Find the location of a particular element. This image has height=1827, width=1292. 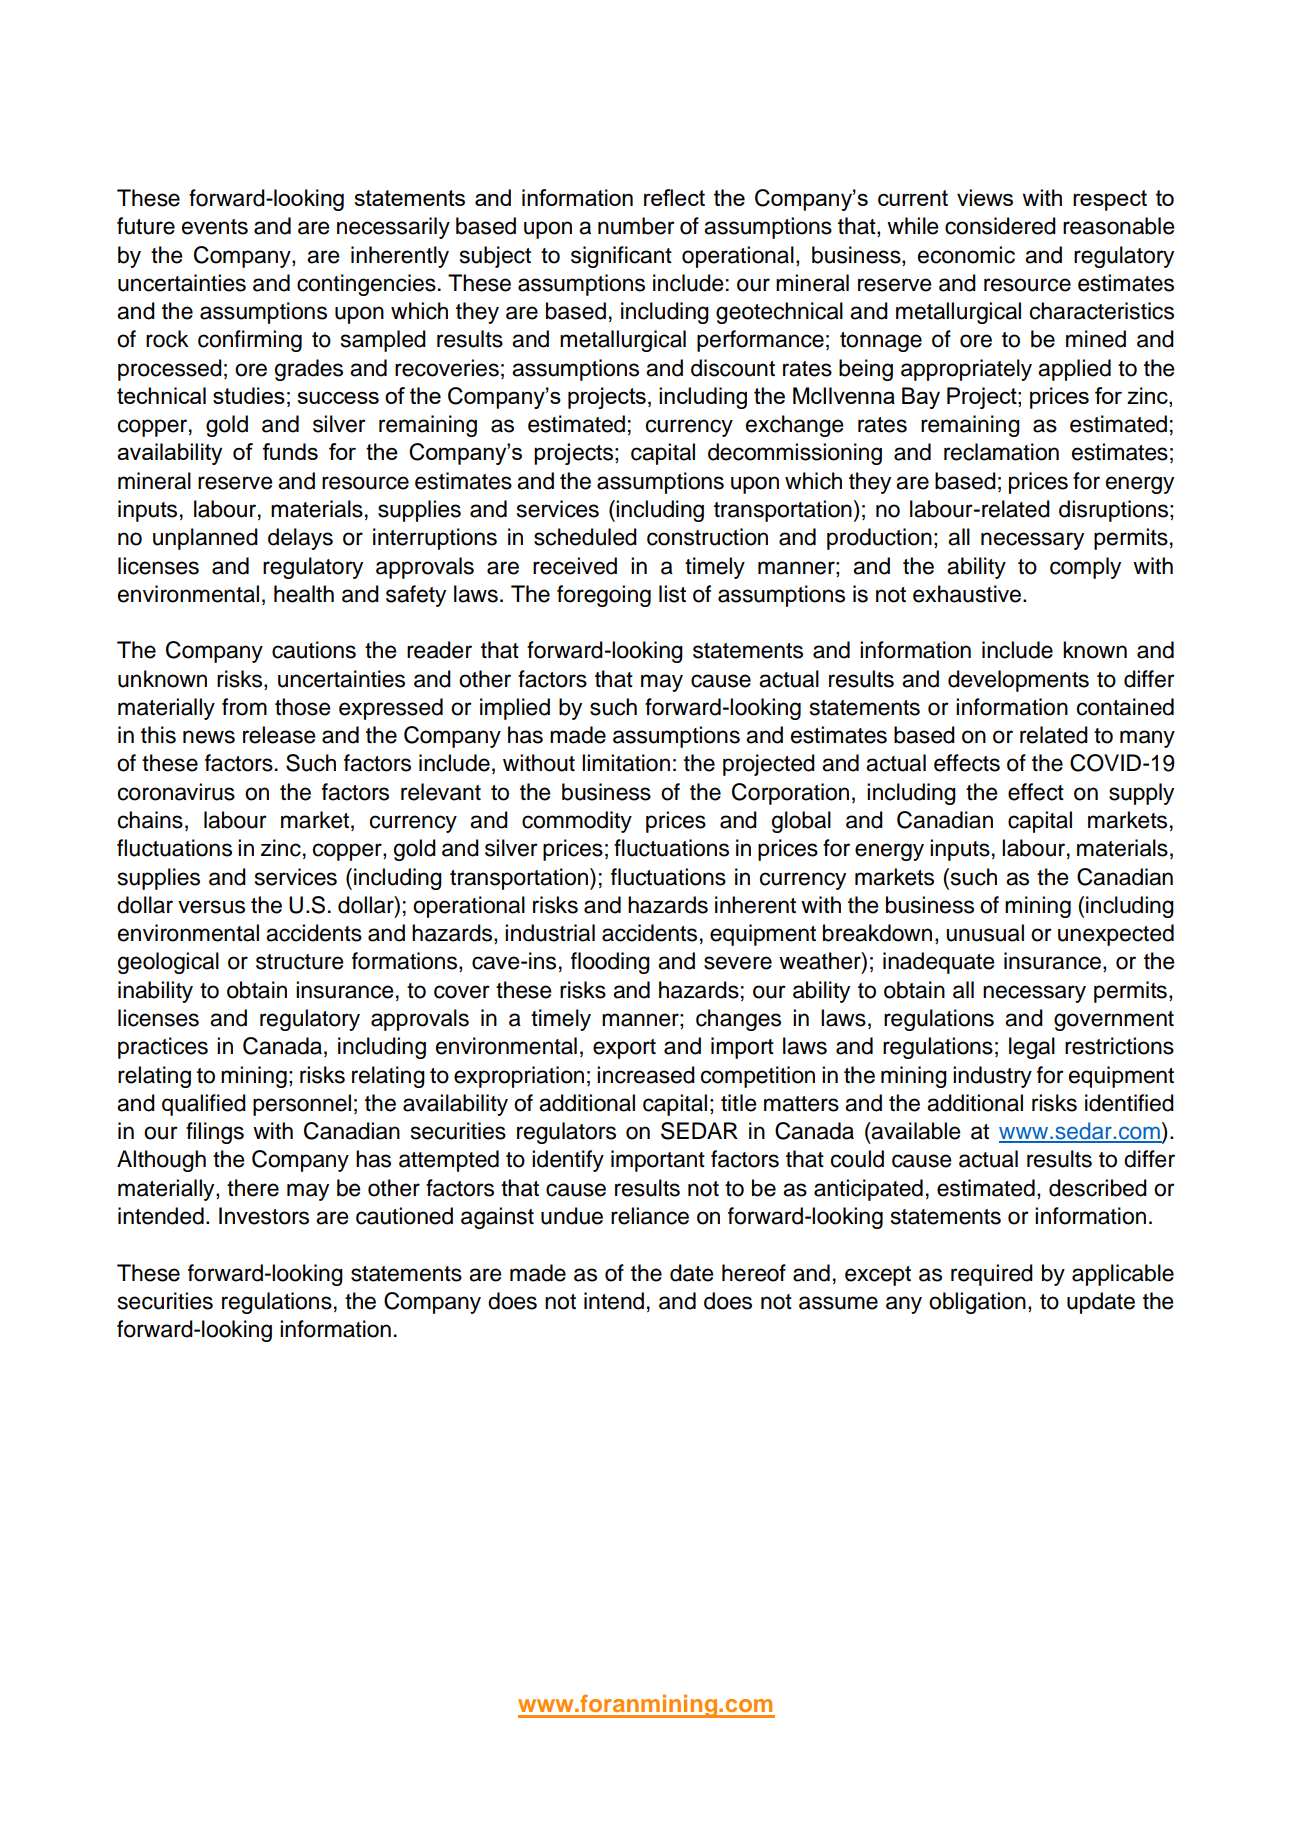

reliance is located at coordinates (650, 1216).
